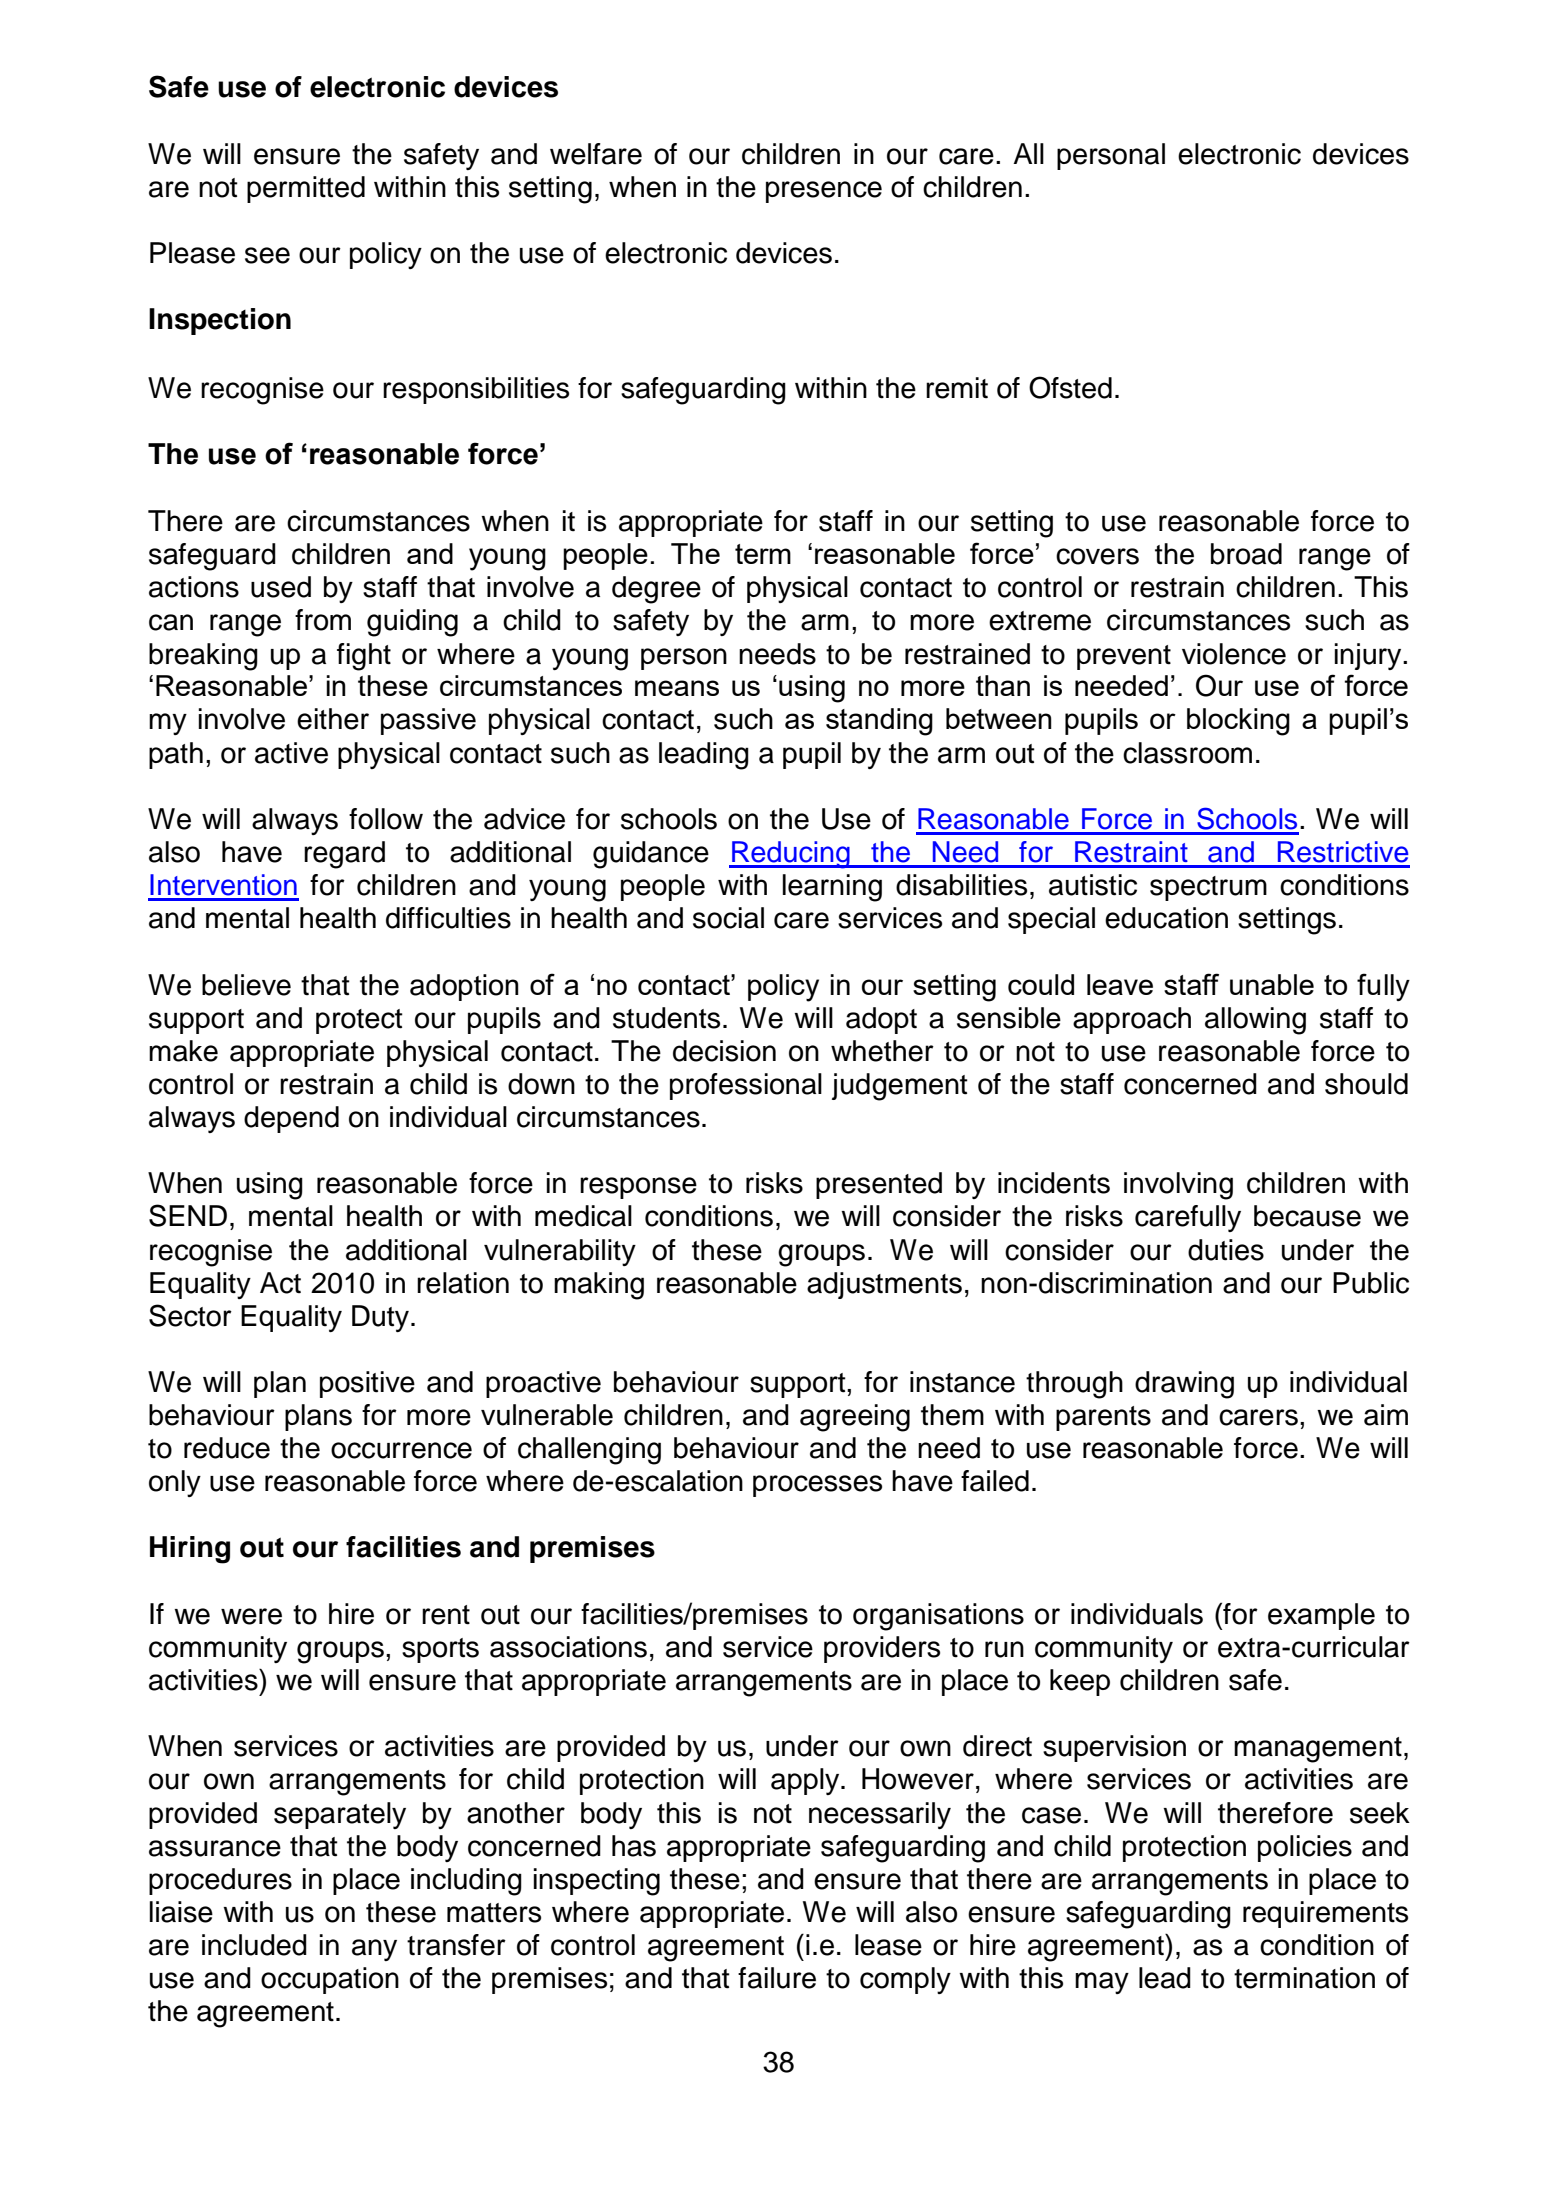  I want to click on allowing, so click(1255, 1021).
